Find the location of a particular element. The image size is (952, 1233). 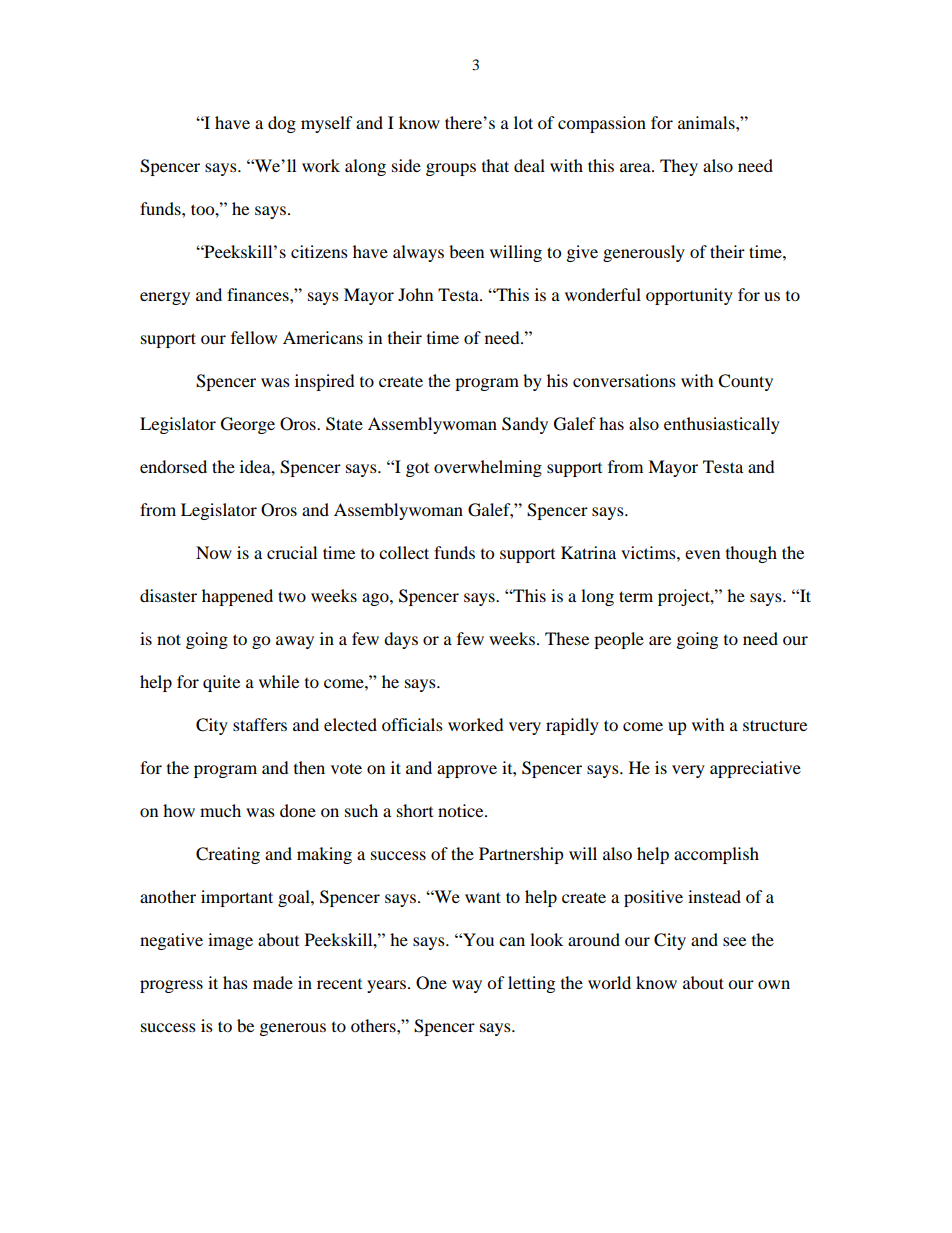

structure is located at coordinates (775, 725).
